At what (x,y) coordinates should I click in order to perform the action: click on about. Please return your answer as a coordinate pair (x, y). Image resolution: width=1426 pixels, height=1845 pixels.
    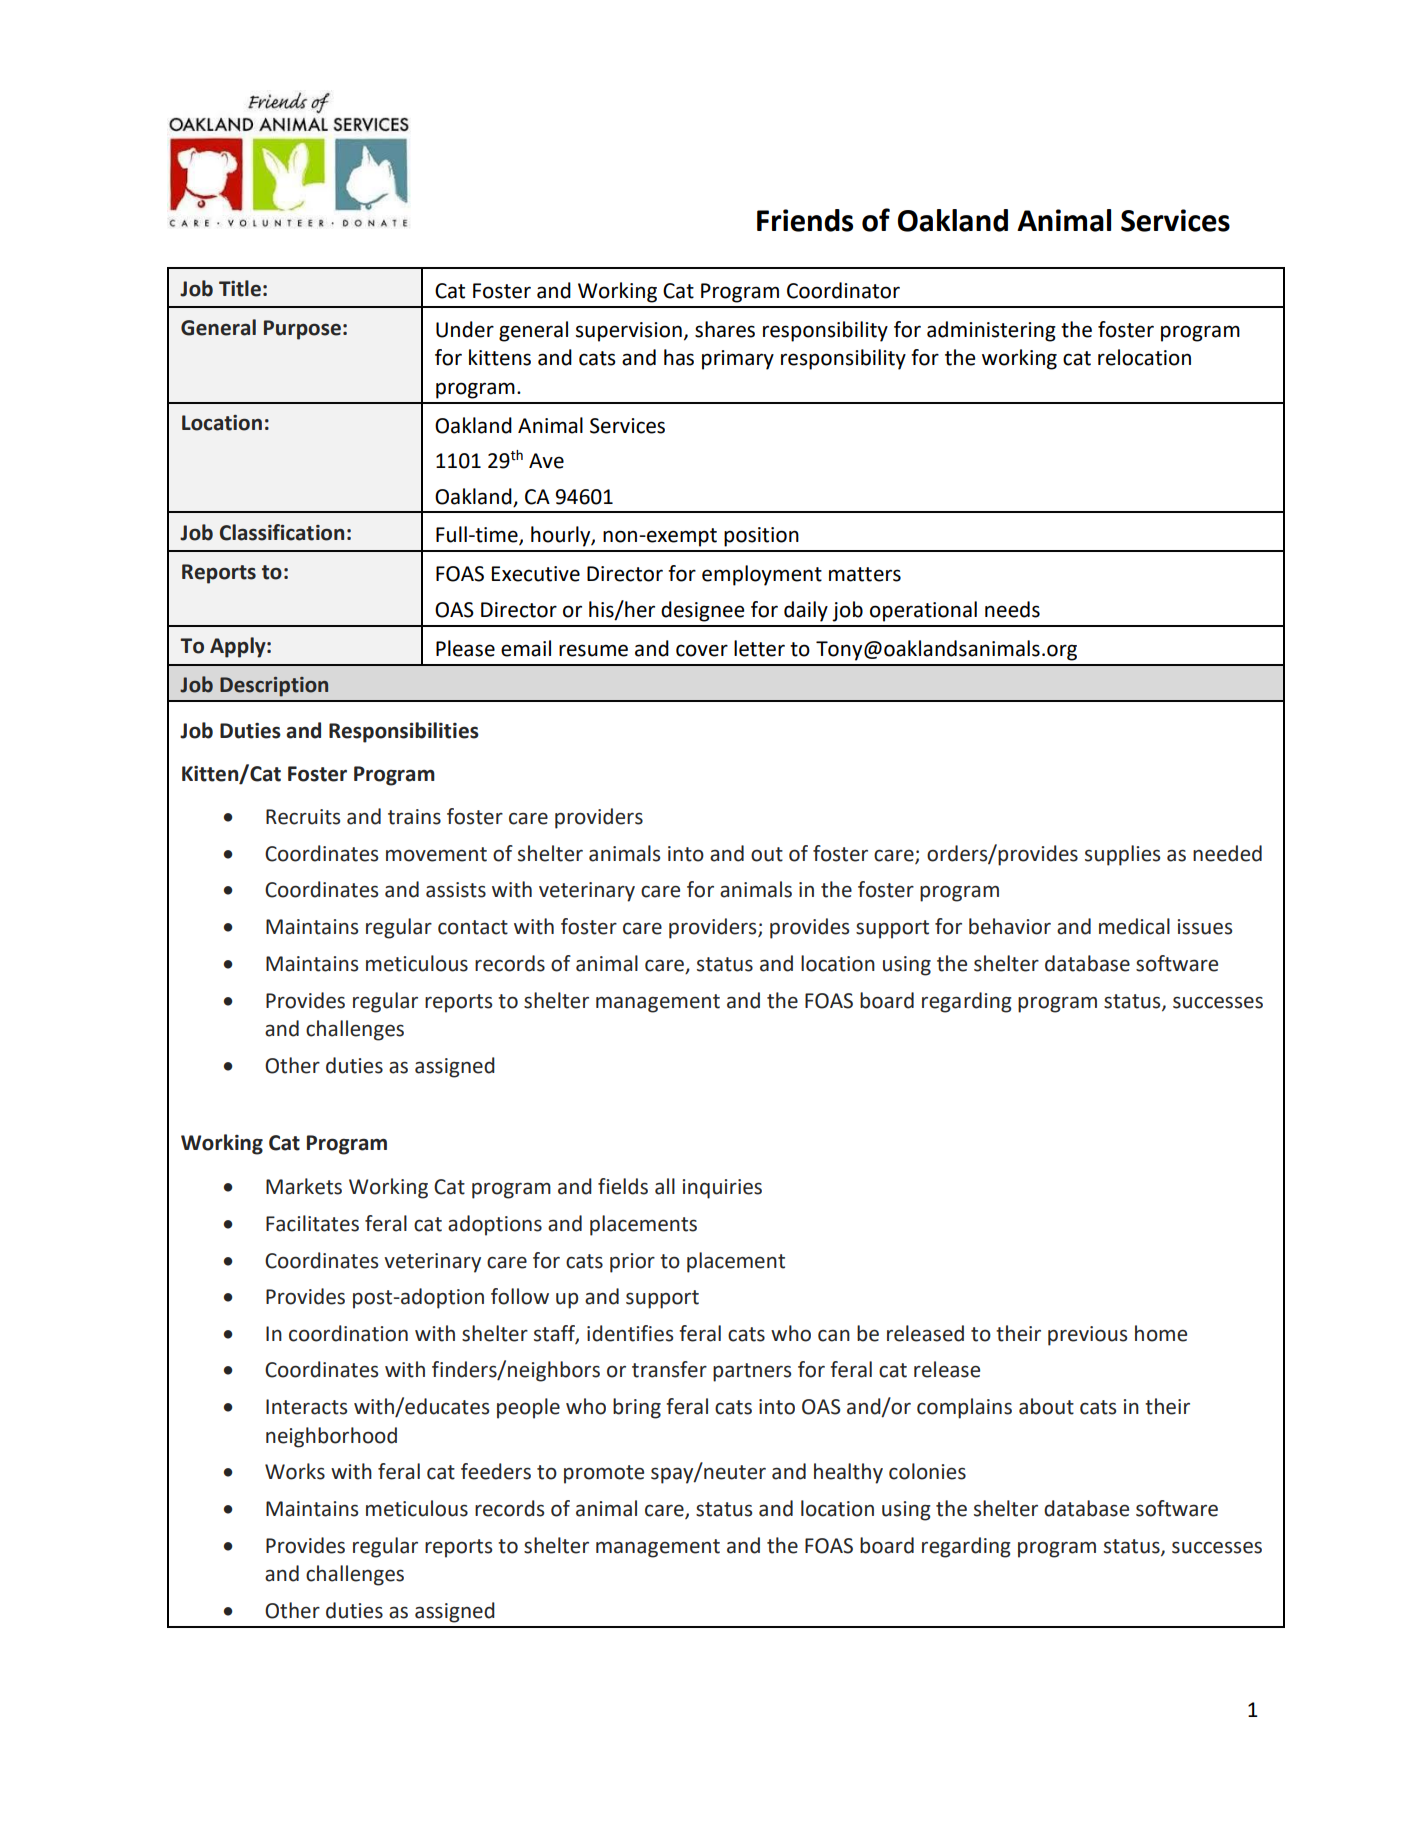
    Looking at the image, I should click on (1046, 1406).
